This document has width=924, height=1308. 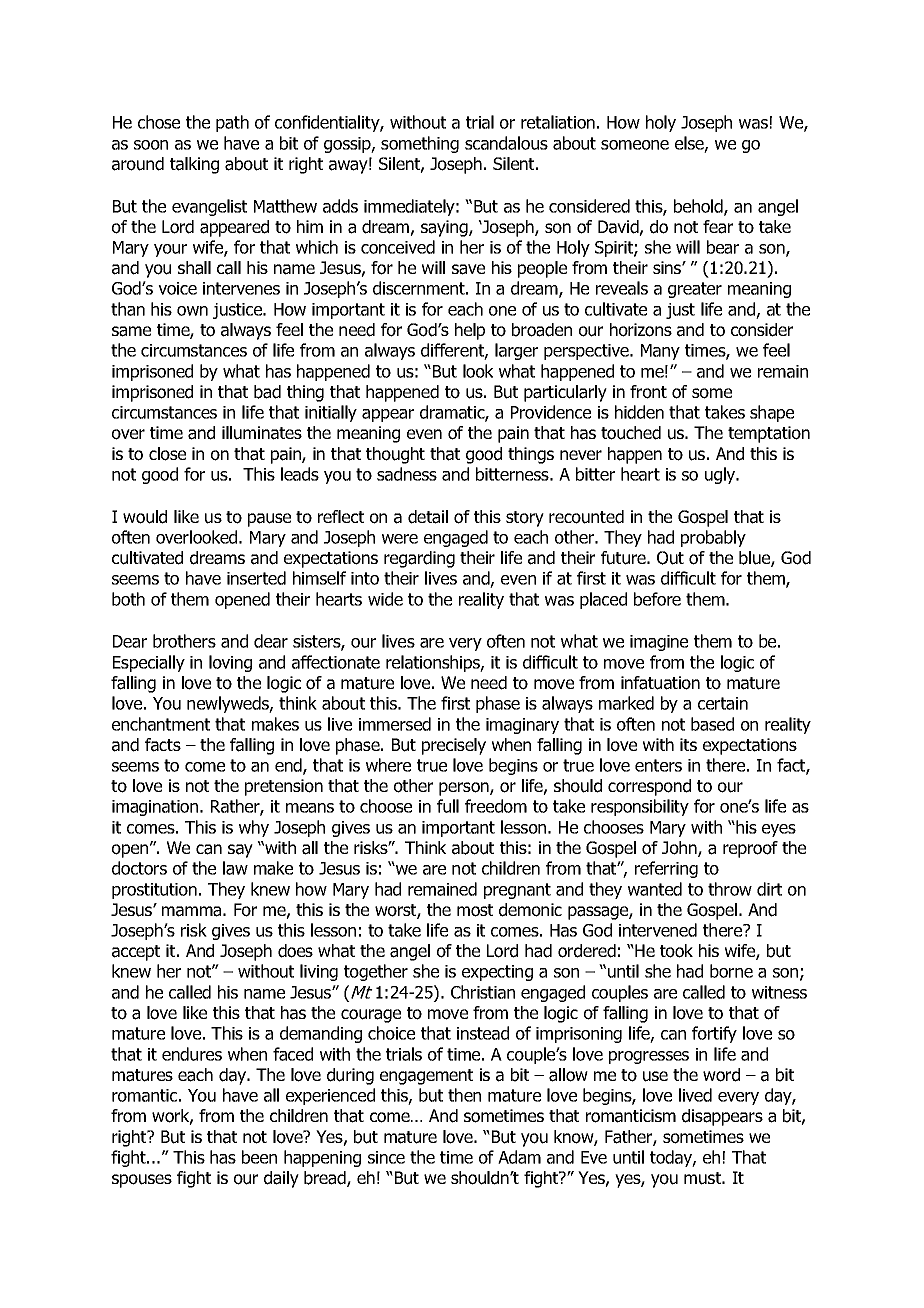 I want to click on been, so click(x=259, y=1157).
